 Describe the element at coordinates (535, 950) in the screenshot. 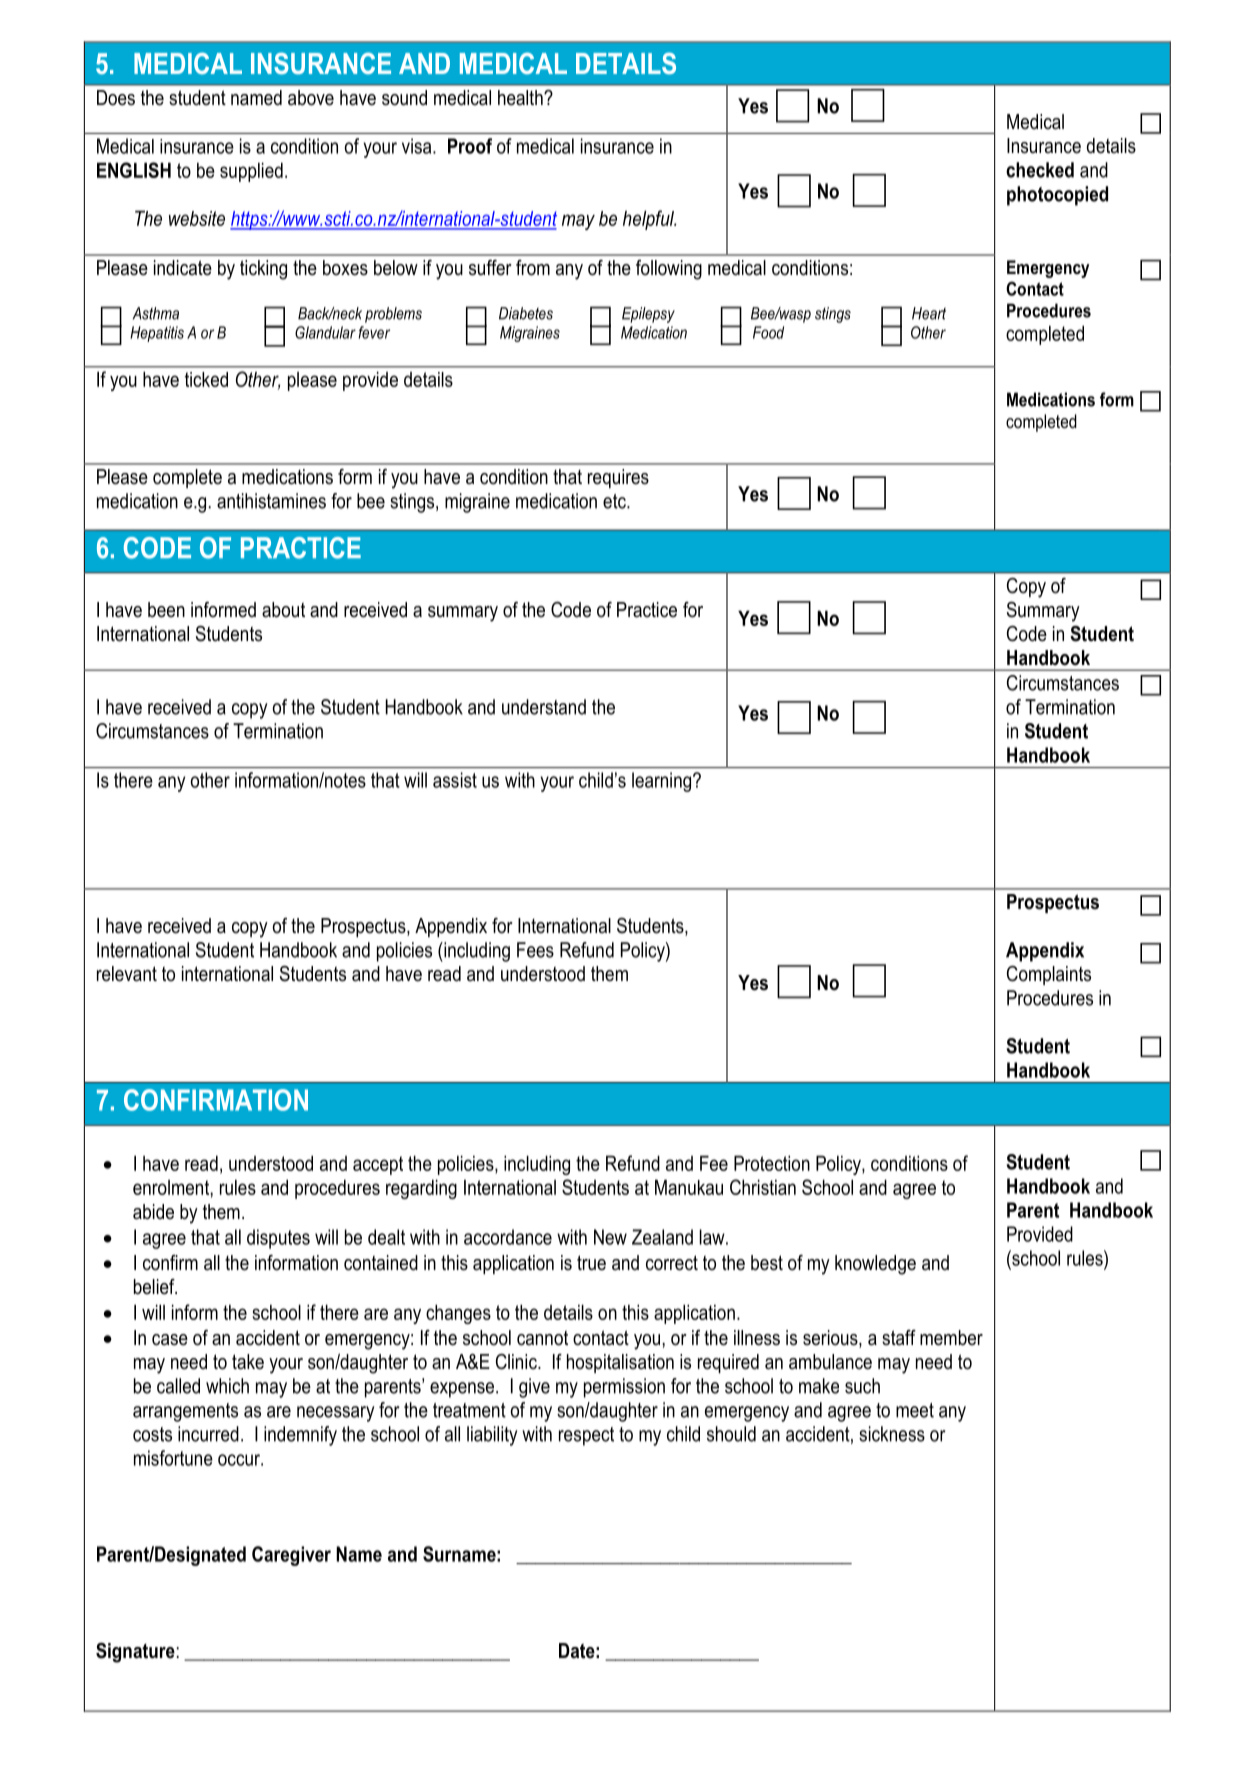

I see `Fees` at that location.
